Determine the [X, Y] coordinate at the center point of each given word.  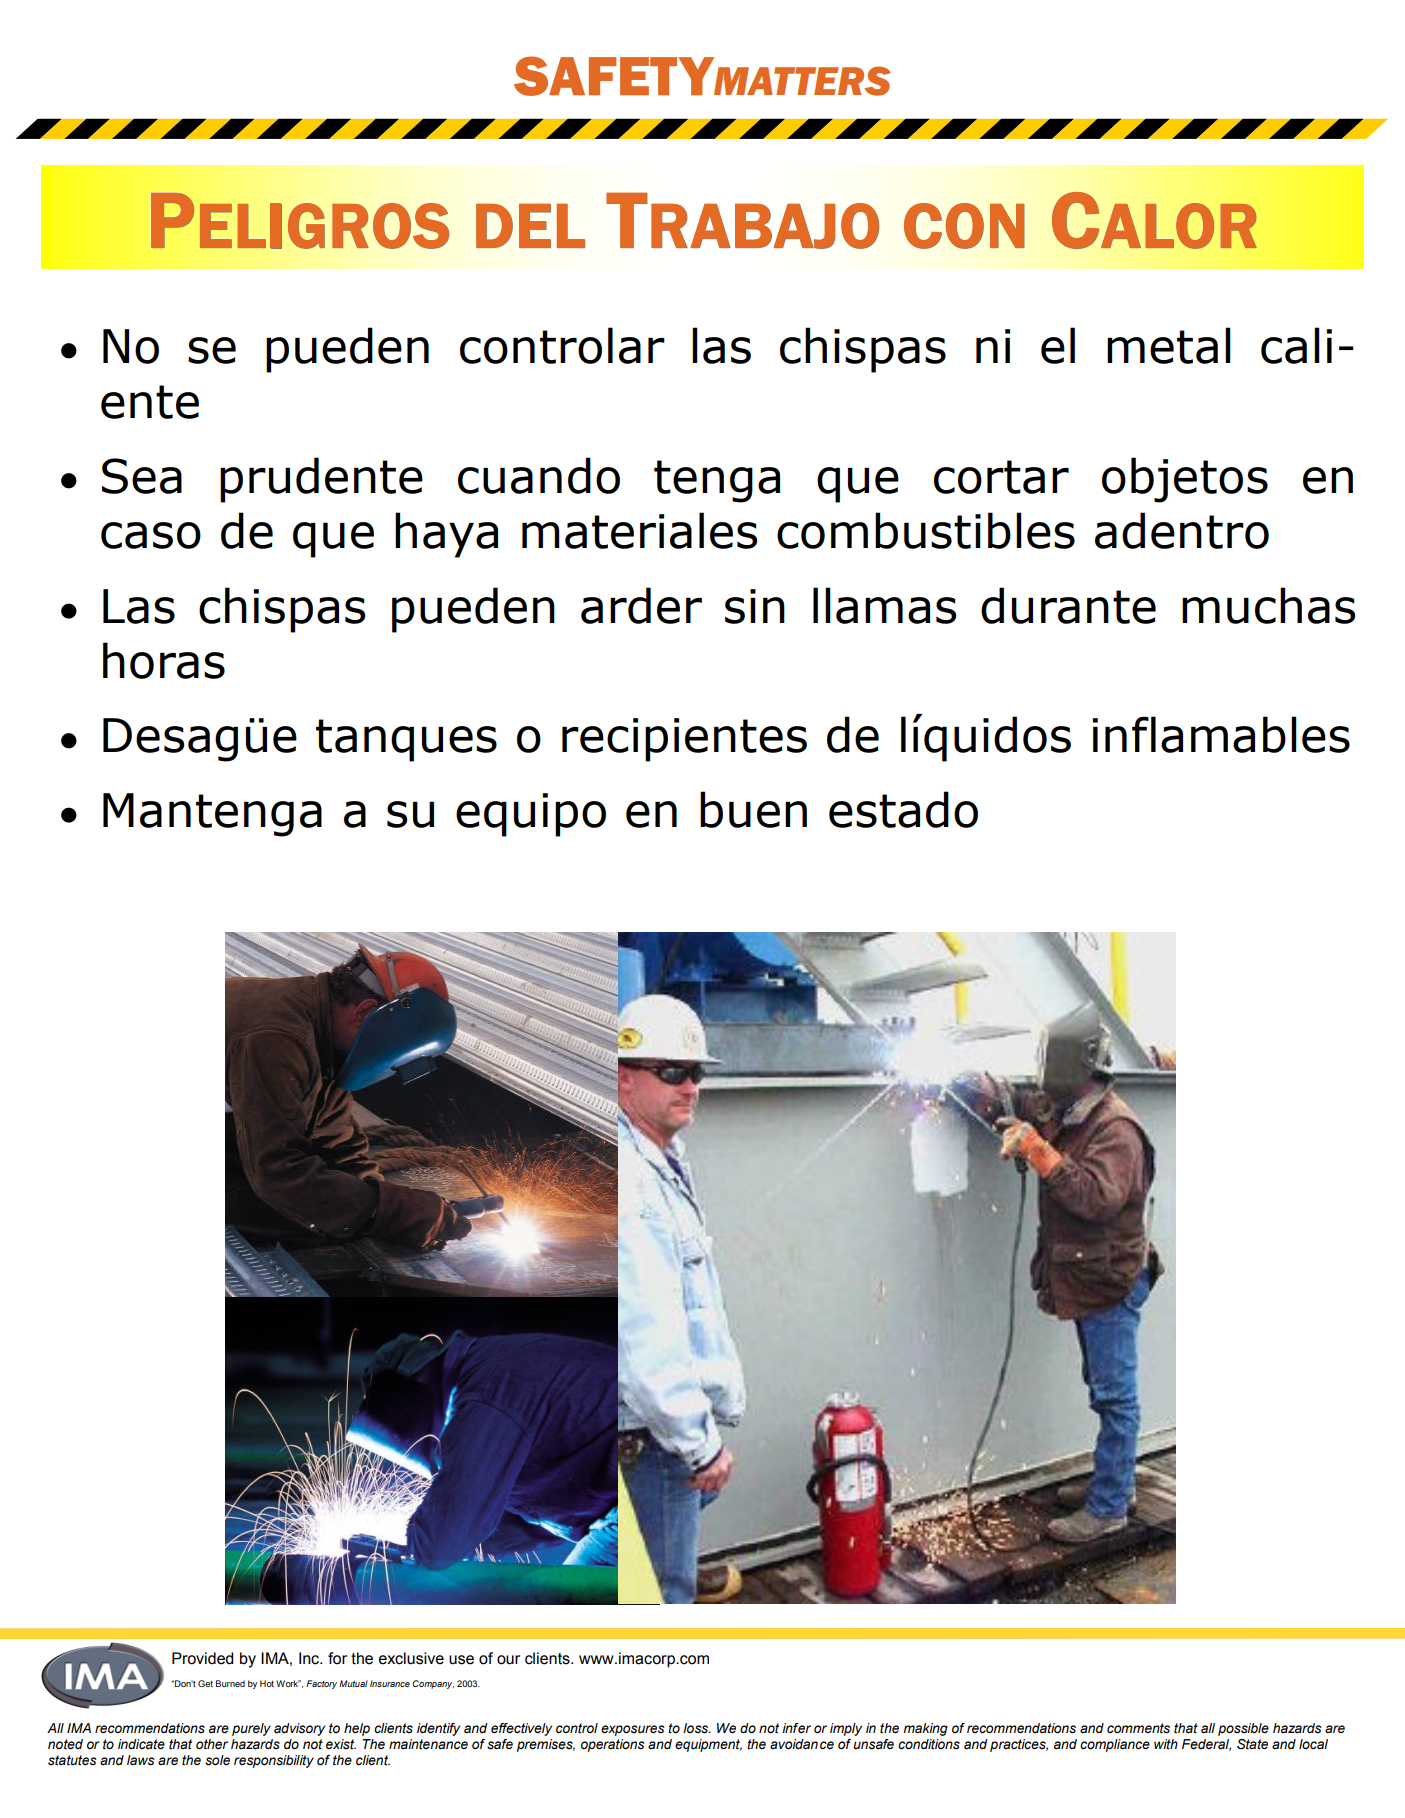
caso [151, 535]
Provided [202, 1658]
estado [903, 809]
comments [1138, 1728]
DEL [530, 226]
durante [1068, 605]
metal [1169, 345]
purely [251, 1729]
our [508, 1660]
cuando [539, 475]
